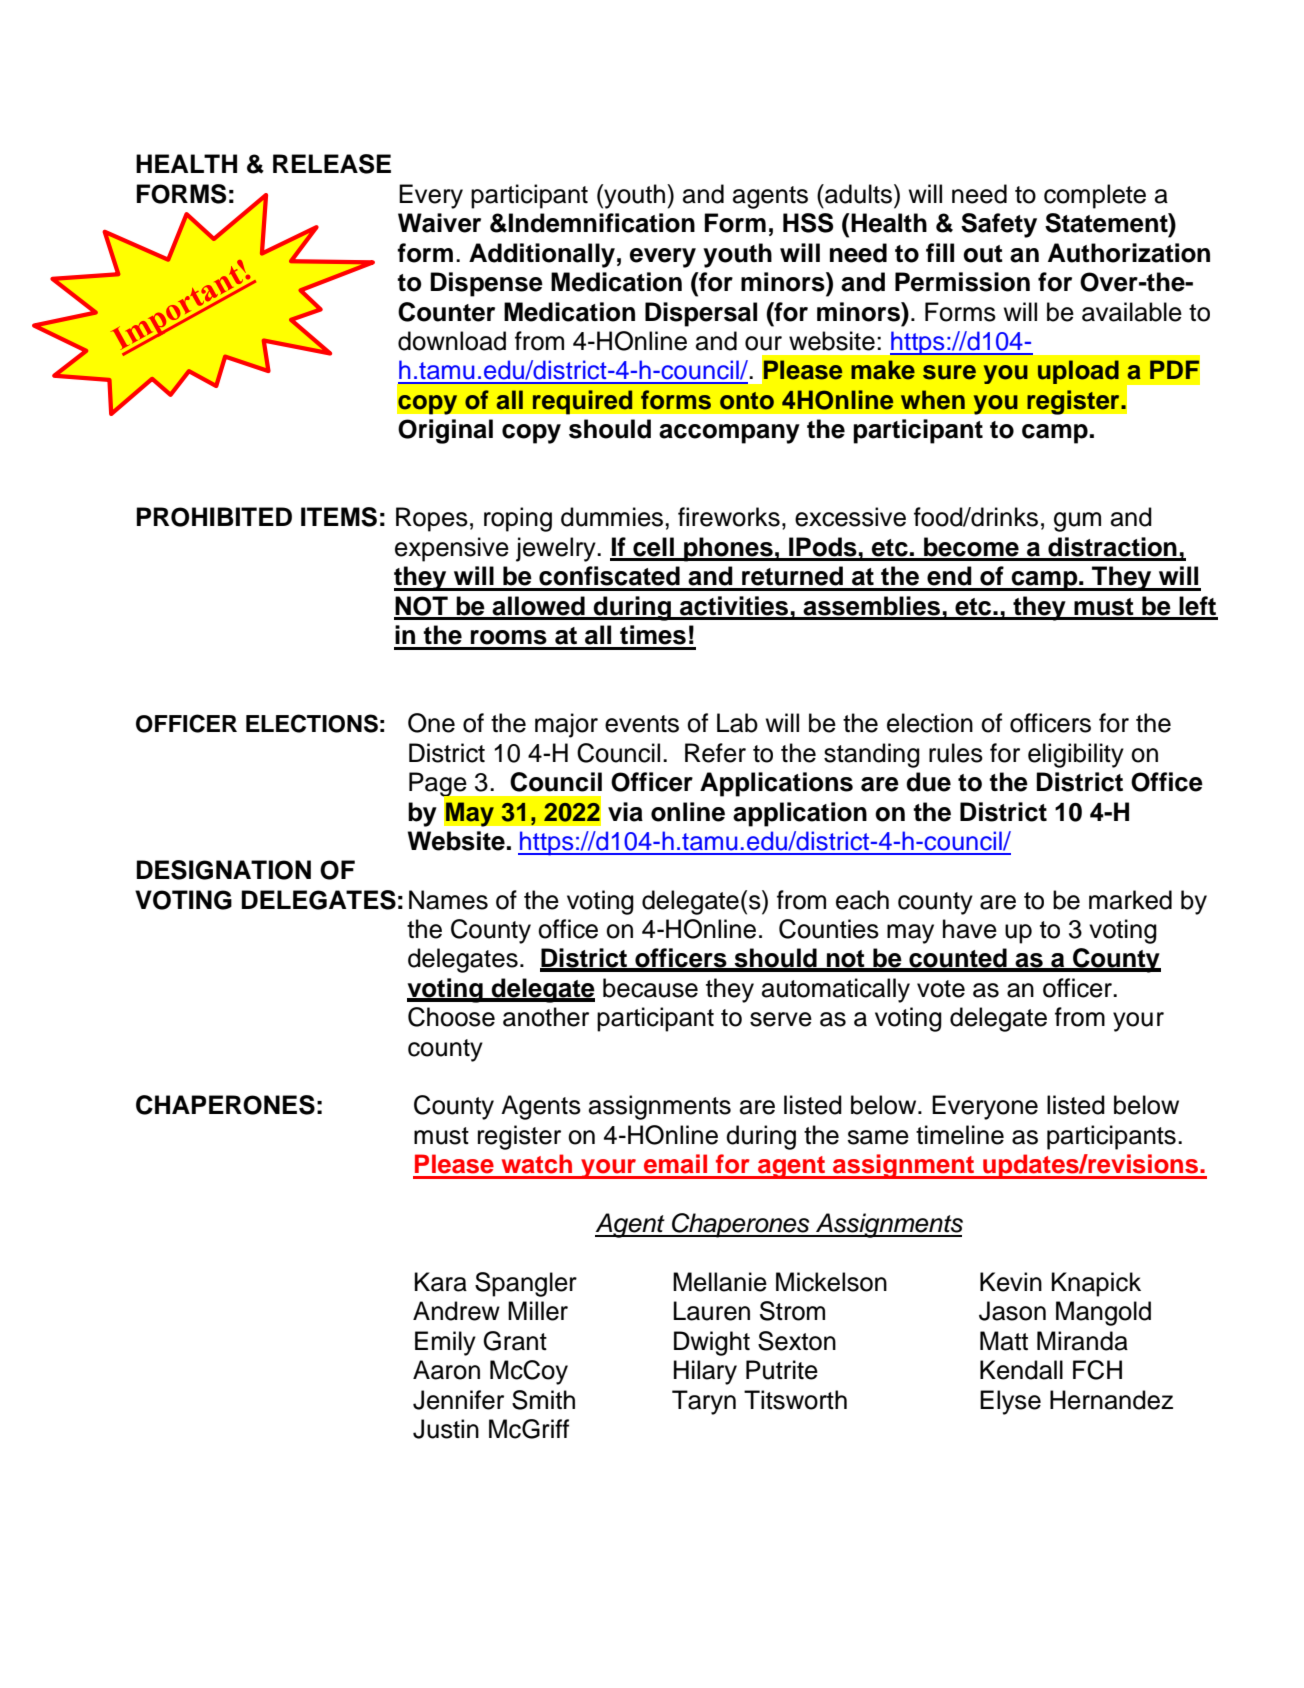  I want to click on Safety, so click(999, 225).
